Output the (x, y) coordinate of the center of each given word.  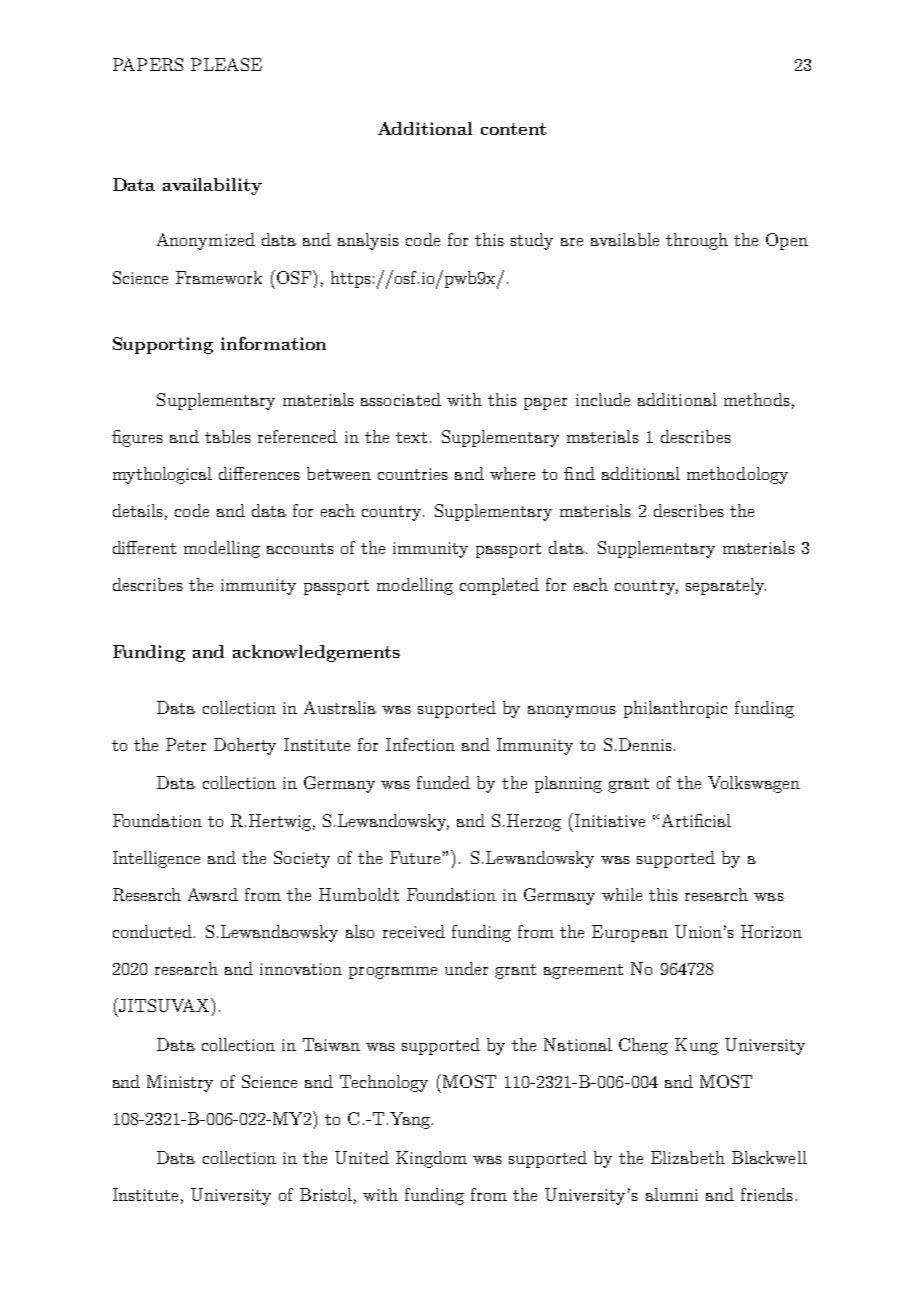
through (697, 241)
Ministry (180, 1083)
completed (499, 586)
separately (726, 586)
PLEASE (226, 64)
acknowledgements (316, 653)
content (513, 129)
